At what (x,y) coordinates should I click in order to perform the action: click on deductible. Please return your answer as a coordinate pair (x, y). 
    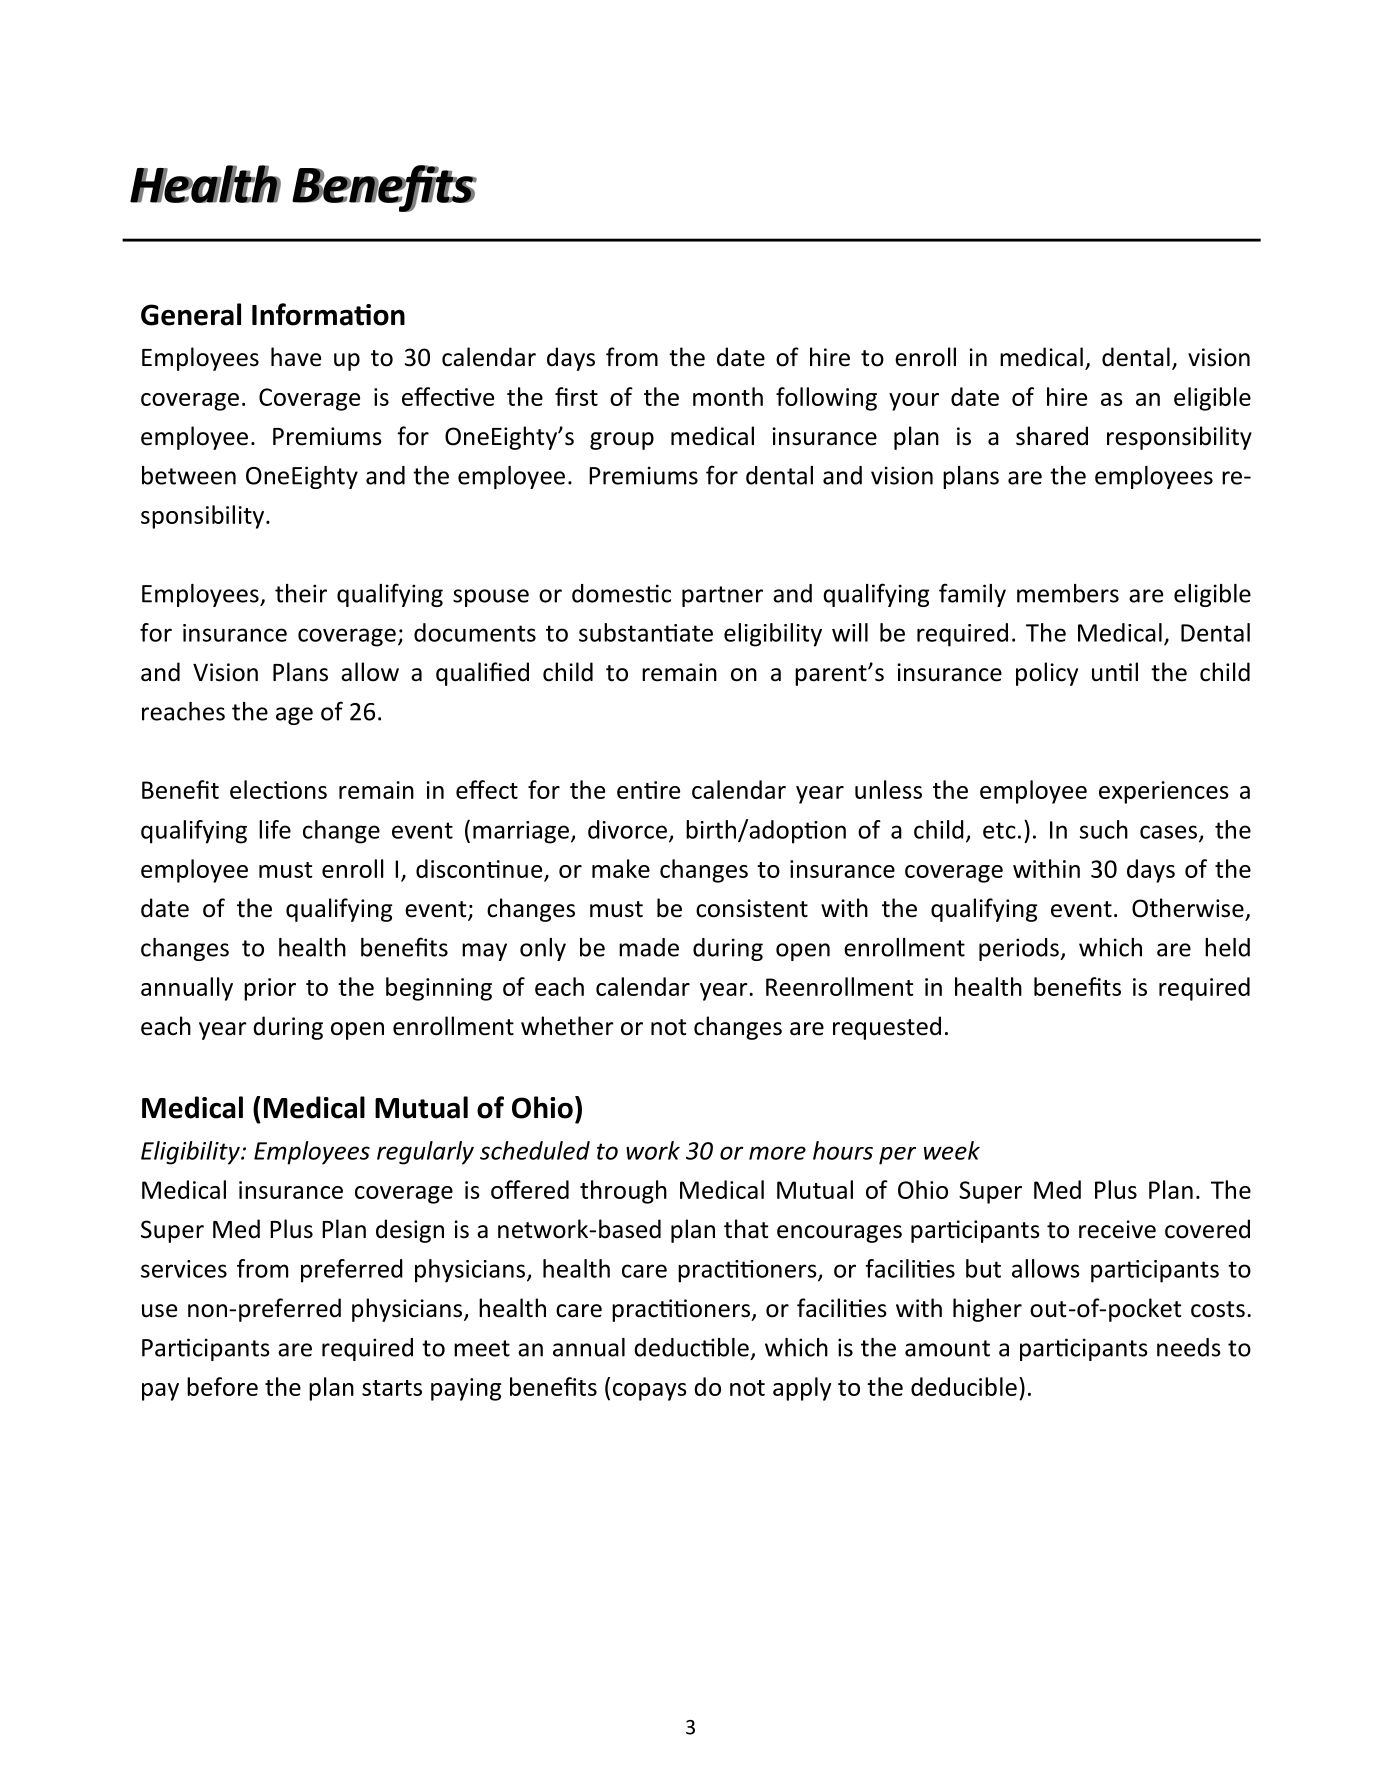
    Looking at the image, I should click on (691, 1347).
